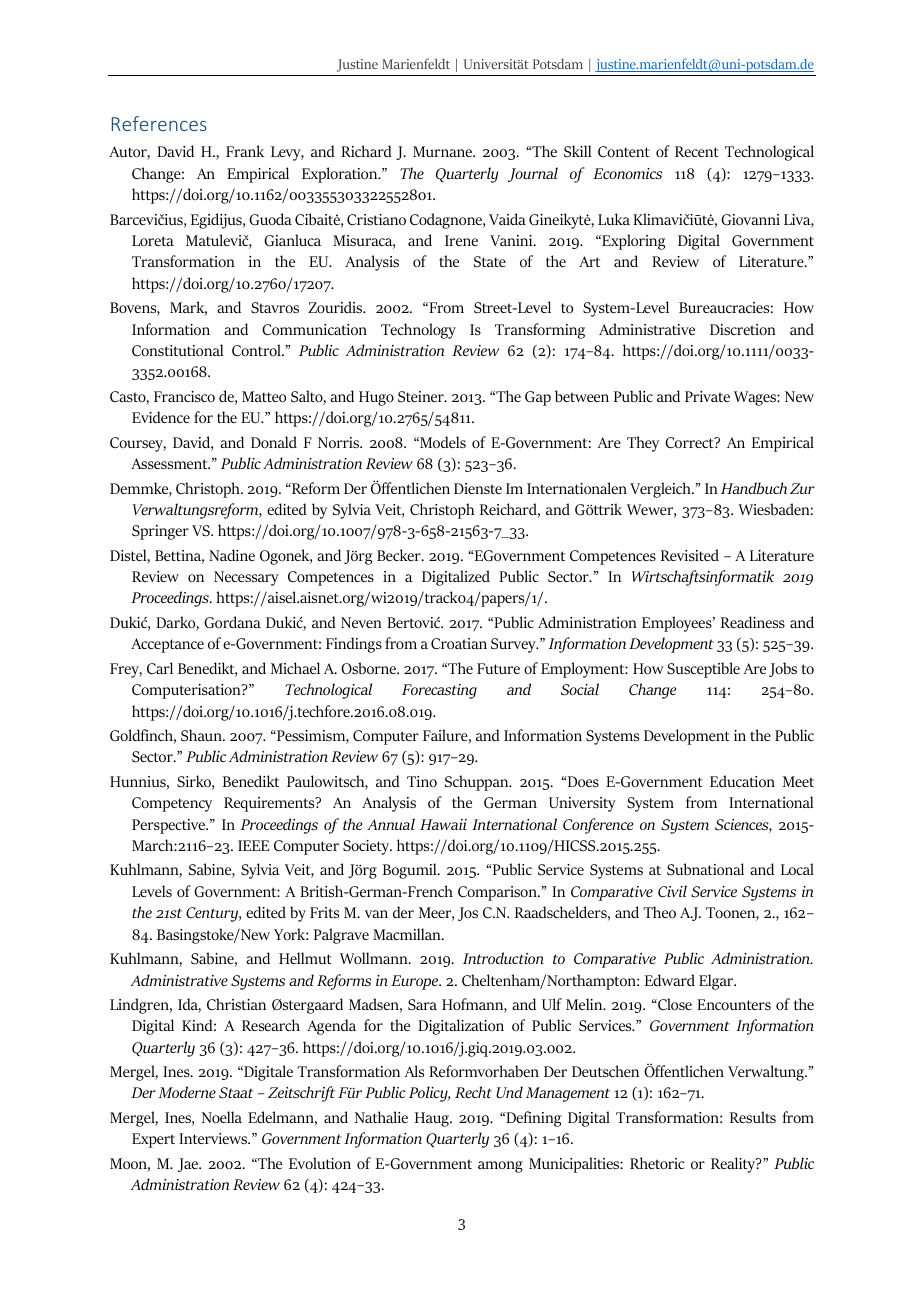 This screenshot has width=924, height=1308. I want to click on Journal, so click(533, 174).
